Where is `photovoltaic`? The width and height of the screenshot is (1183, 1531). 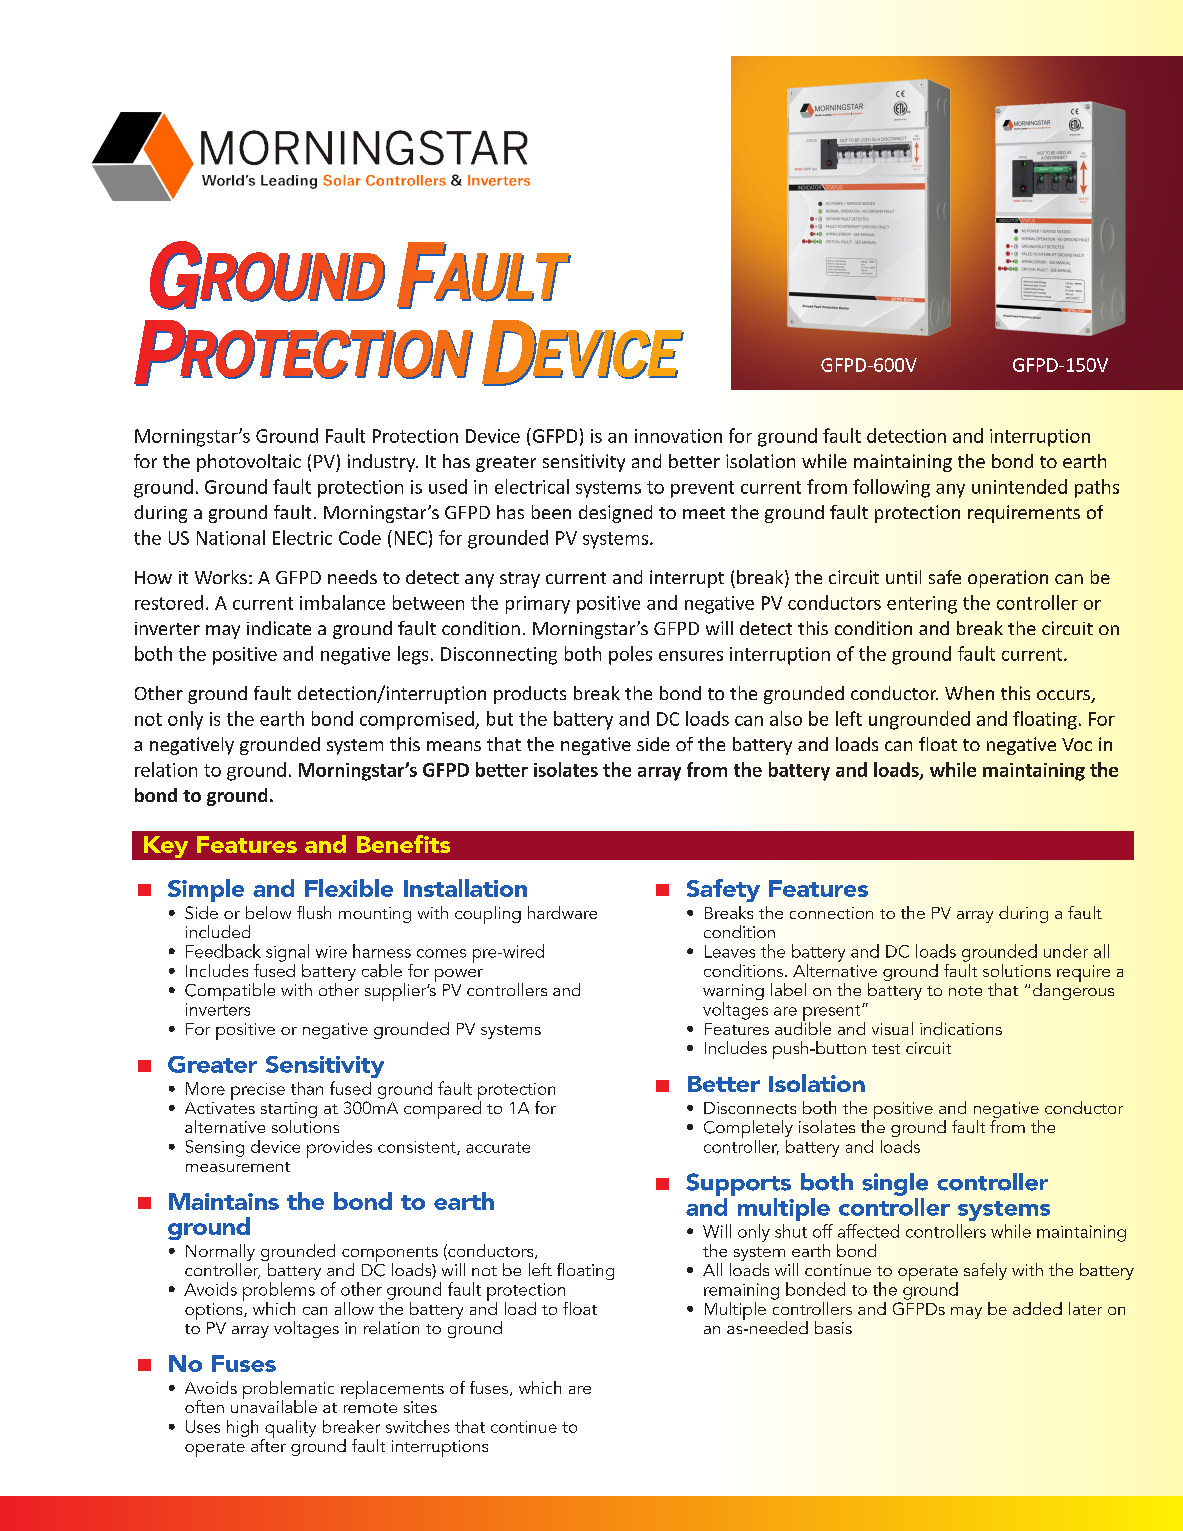
photovoltaic is located at coordinates (249, 463).
